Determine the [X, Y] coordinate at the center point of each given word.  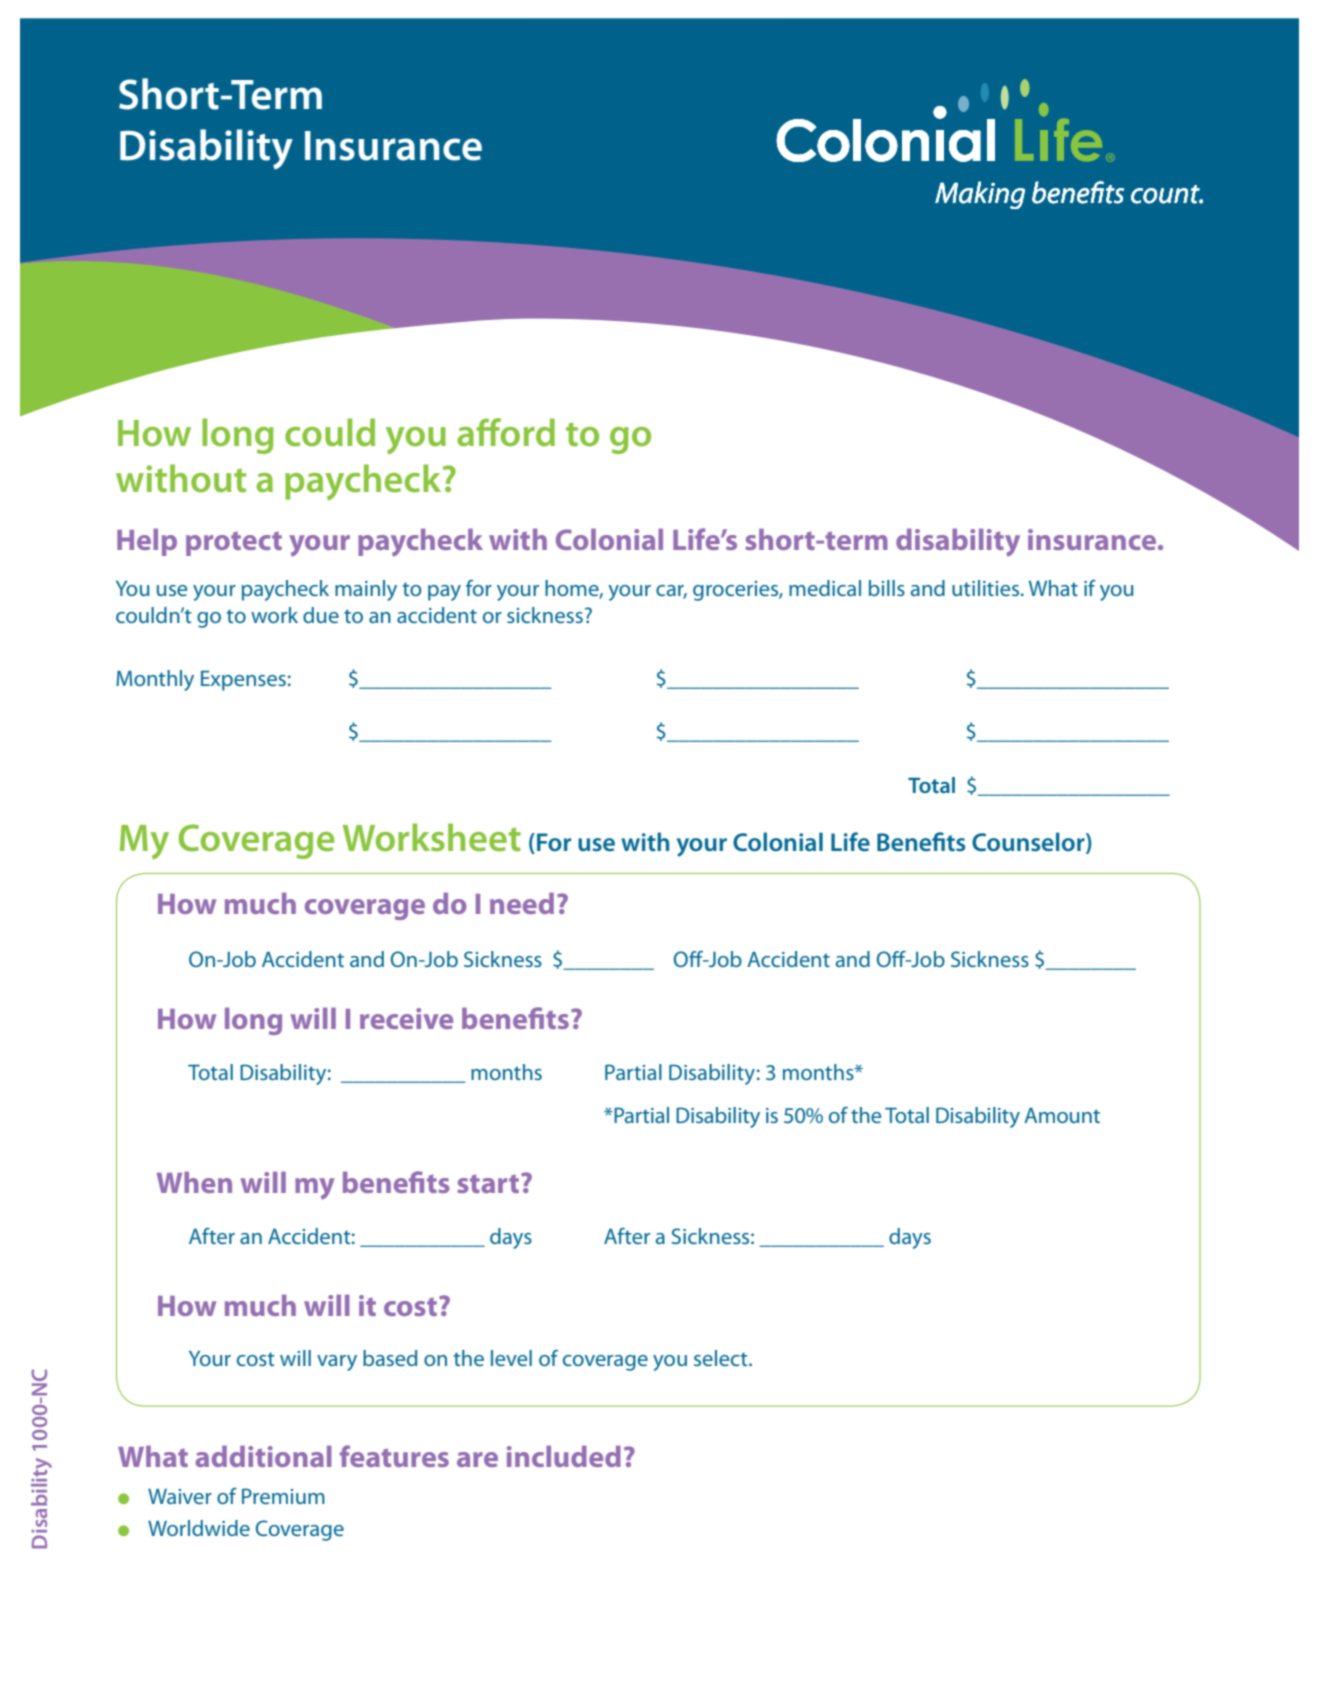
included [564, 1456]
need [522, 903]
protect [234, 544]
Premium [283, 1496]
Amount [1062, 1115]
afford [506, 432]
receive [406, 1018]
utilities [987, 588]
